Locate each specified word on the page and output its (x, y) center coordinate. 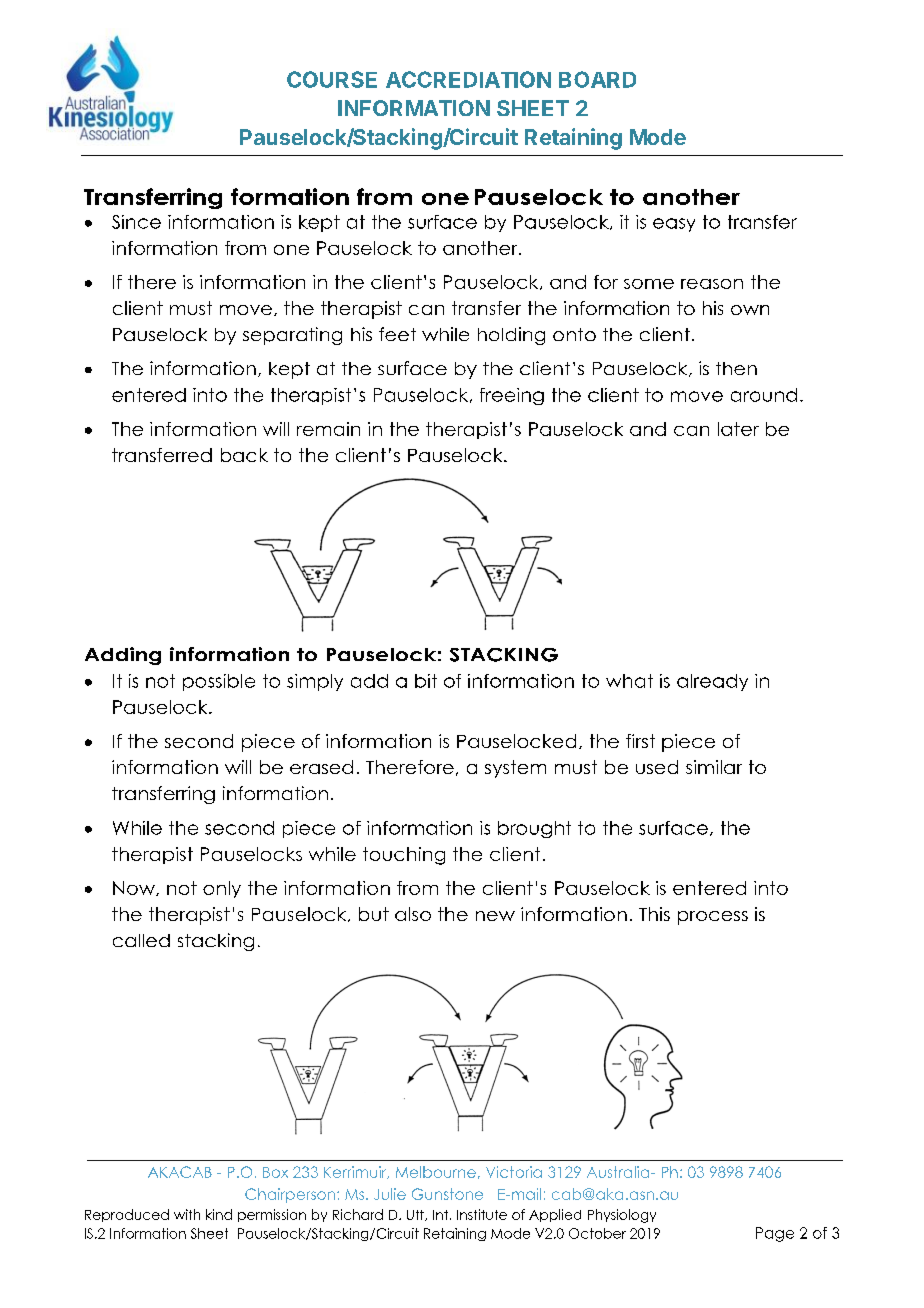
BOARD (597, 79)
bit (426, 681)
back (244, 455)
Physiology (622, 1216)
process (713, 918)
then (736, 368)
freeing (512, 396)
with (187, 1214)
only (222, 889)
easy (674, 225)
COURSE (332, 79)
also (413, 914)
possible (219, 682)
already (712, 682)
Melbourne (436, 1172)
